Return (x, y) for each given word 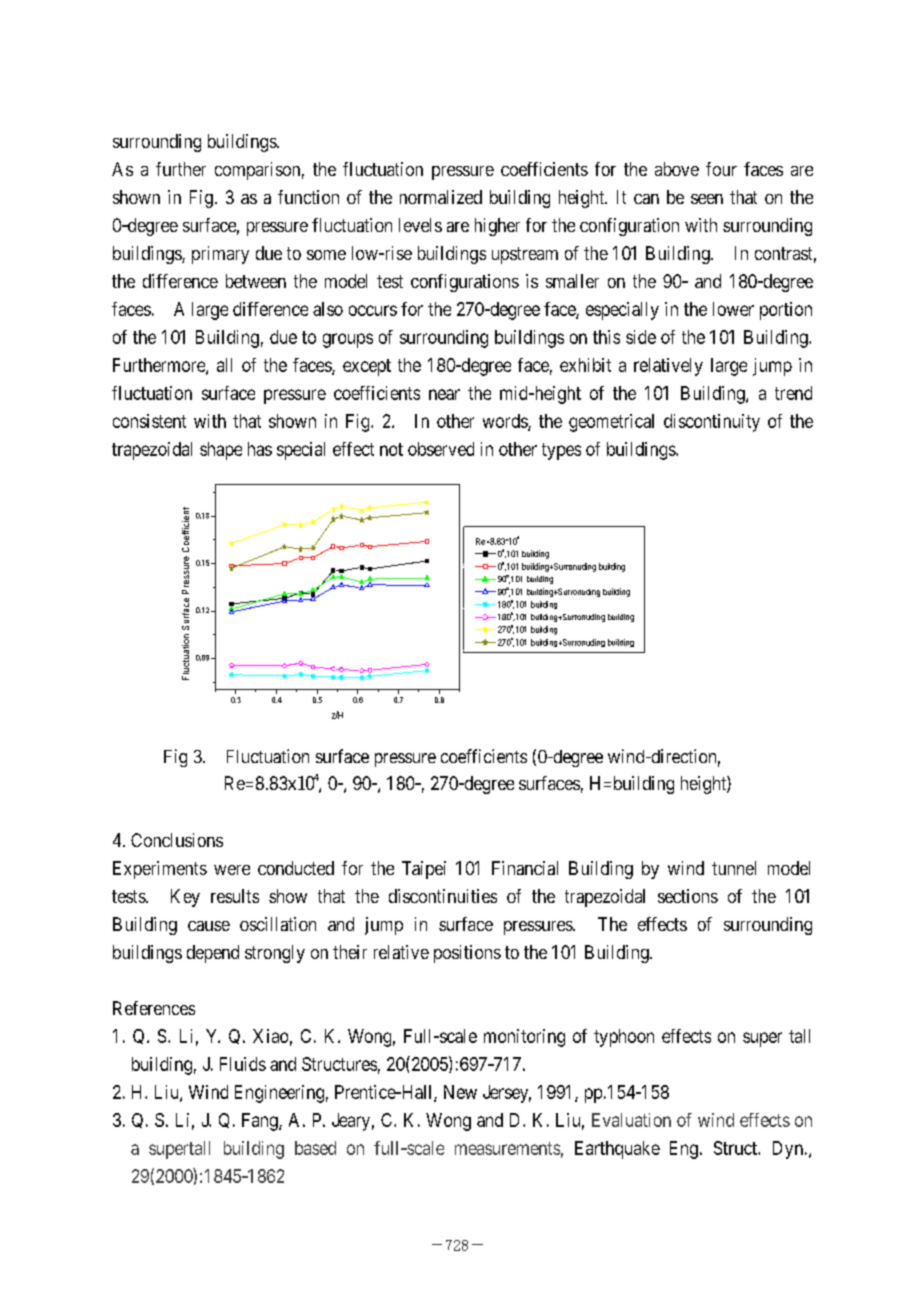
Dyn (788, 1150)
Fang (261, 1122)
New (460, 1092)
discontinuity (712, 423)
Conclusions (177, 840)
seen (707, 199)
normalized (441, 197)
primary (220, 255)
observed (441, 449)
